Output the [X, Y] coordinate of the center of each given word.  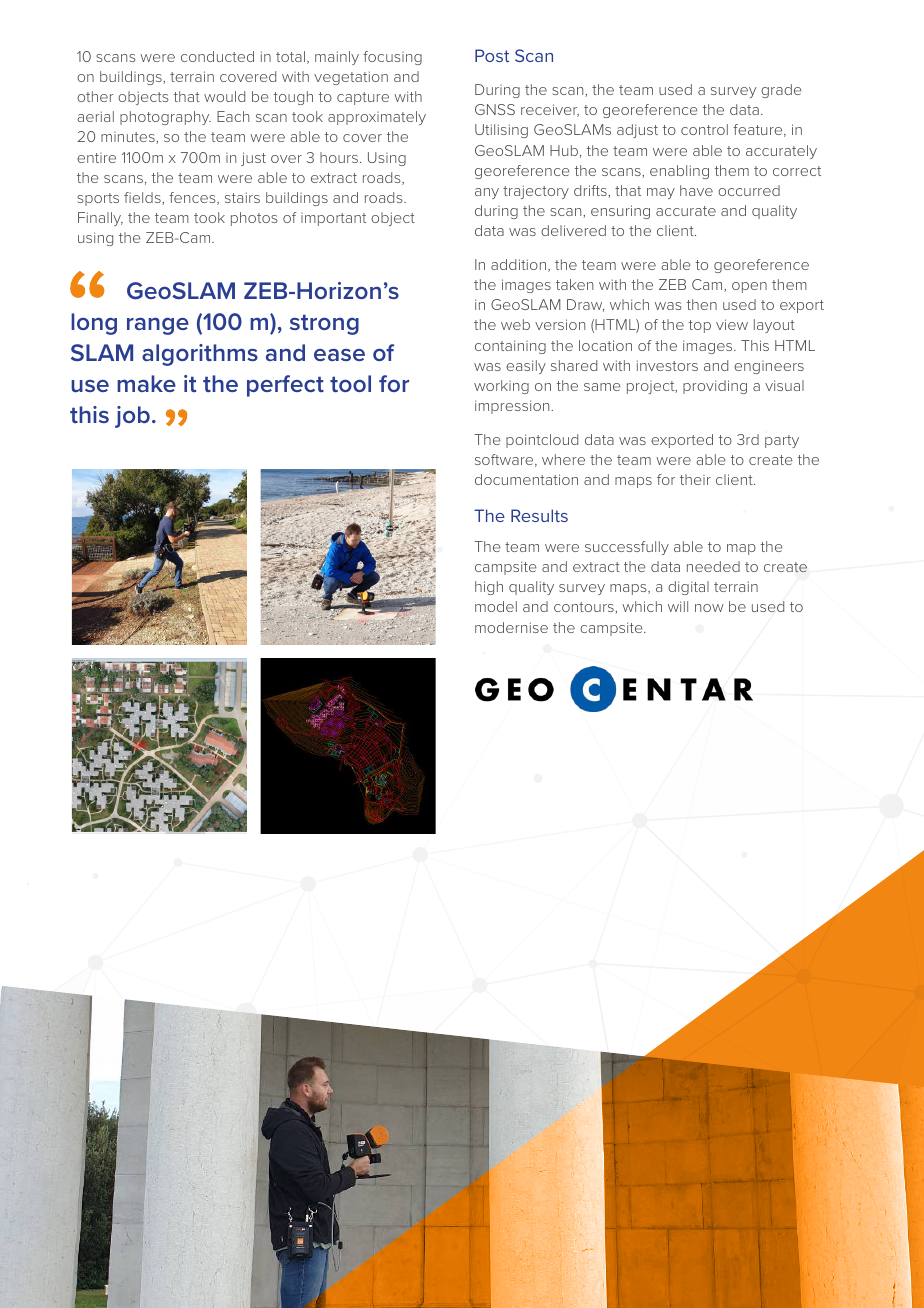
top [700, 326]
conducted [217, 56]
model [496, 606]
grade [781, 91]
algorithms [200, 355]
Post [492, 55]
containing [510, 347]
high [489, 588]
